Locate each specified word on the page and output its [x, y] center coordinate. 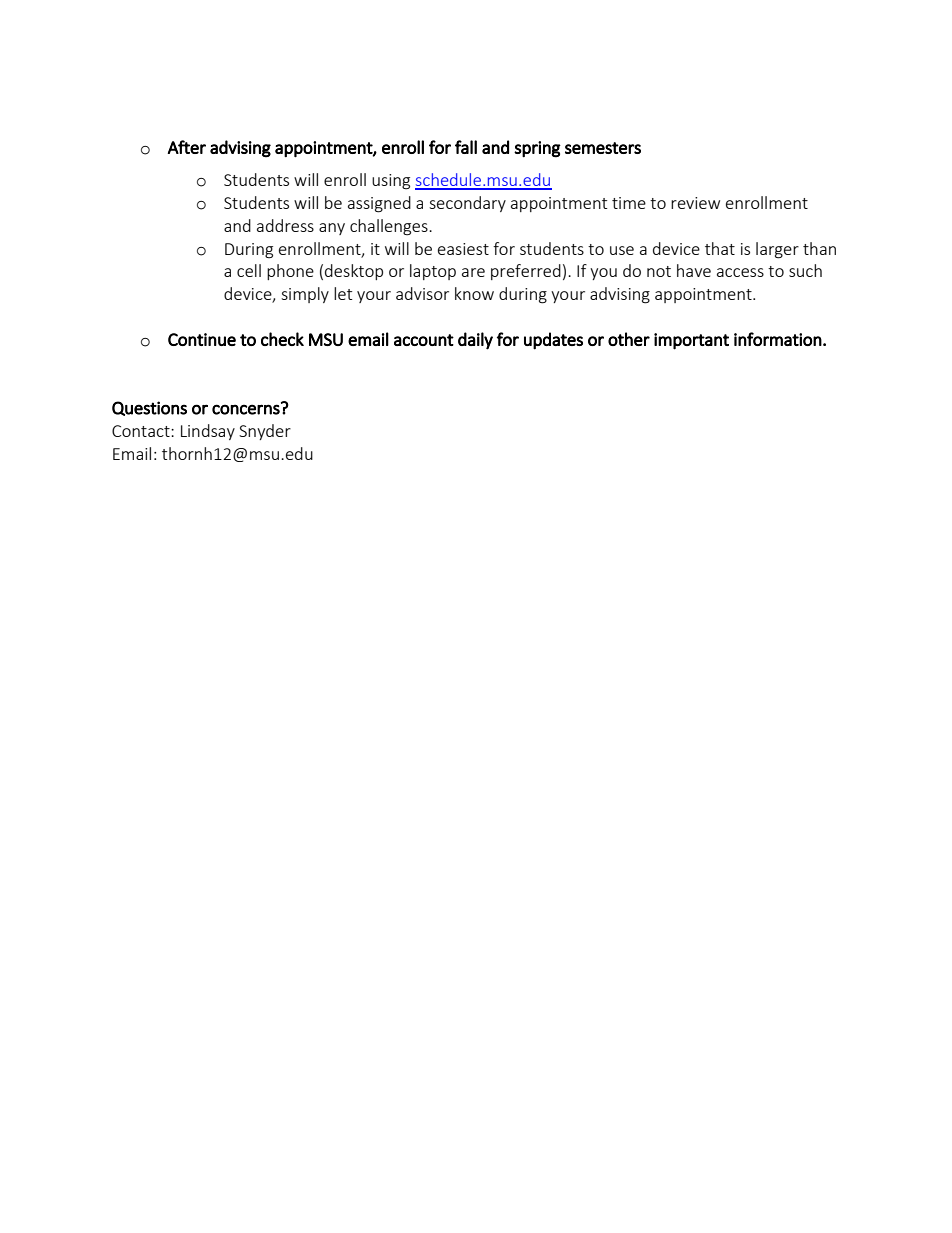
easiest [463, 249]
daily [475, 341]
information [778, 339]
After [186, 147]
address [285, 225]
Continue [202, 339]
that [720, 248]
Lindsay [208, 432]
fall [466, 147]
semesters [603, 148]
